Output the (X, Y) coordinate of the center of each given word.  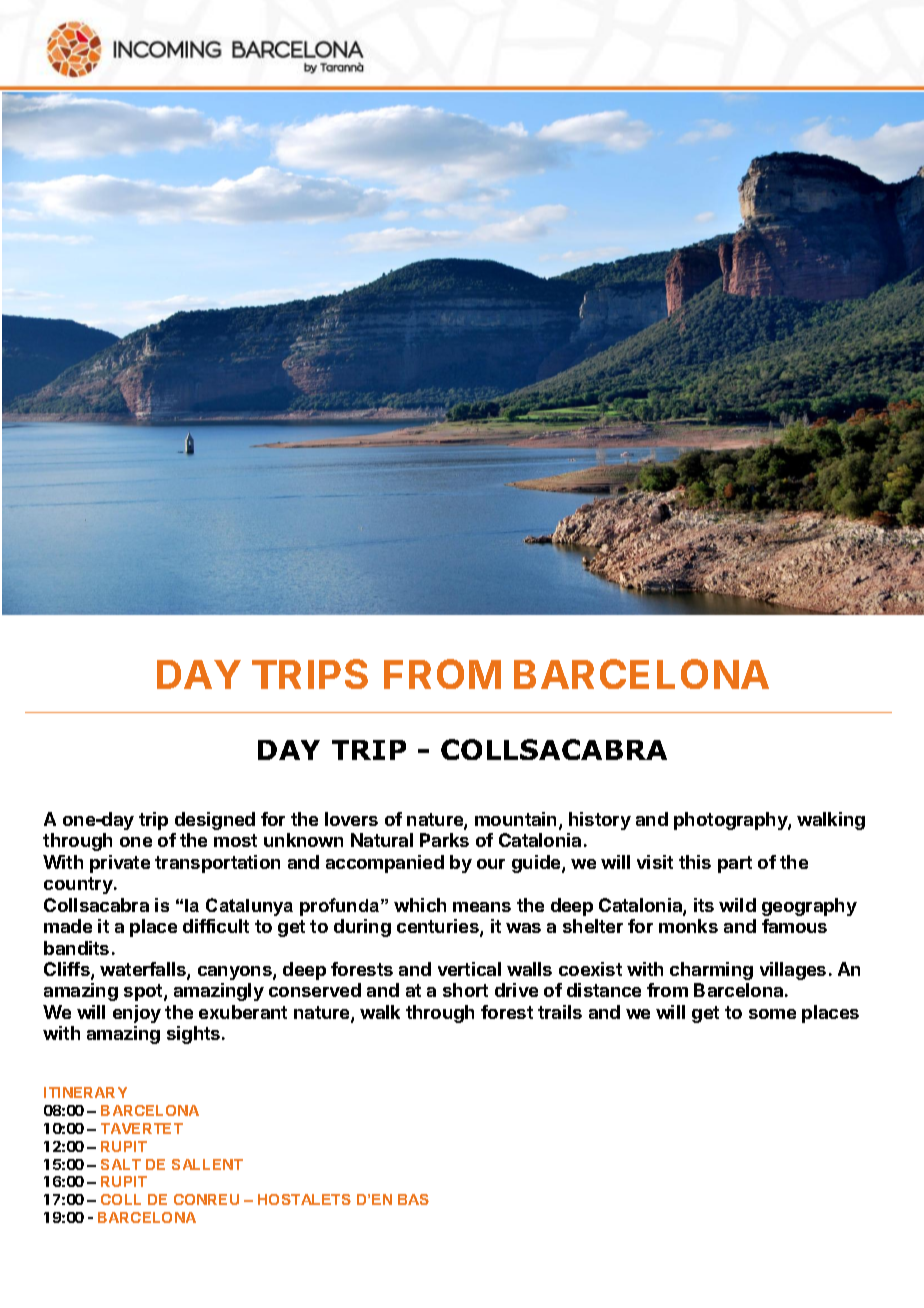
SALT (121, 1164)
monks (688, 926)
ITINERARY (85, 1092)
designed (215, 821)
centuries (439, 927)
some (772, 1014)
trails (560, 1012)
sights (195, 1035)
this (695, 862)
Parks (444, 840)
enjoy (137, 1014)
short (465, 990)
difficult (216, 926)
